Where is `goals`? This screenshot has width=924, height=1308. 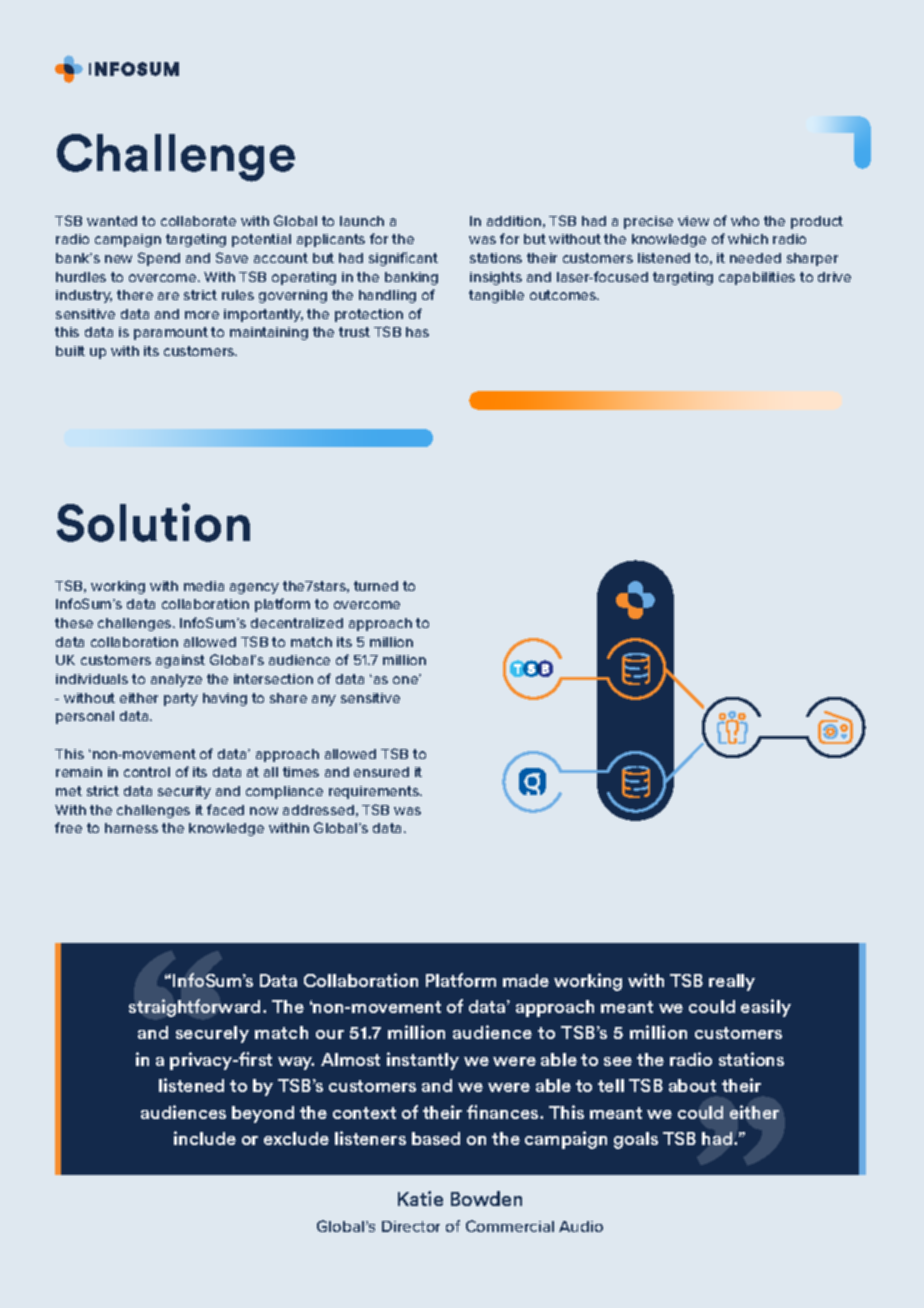
goals is located at coordinates (636, 1140).
